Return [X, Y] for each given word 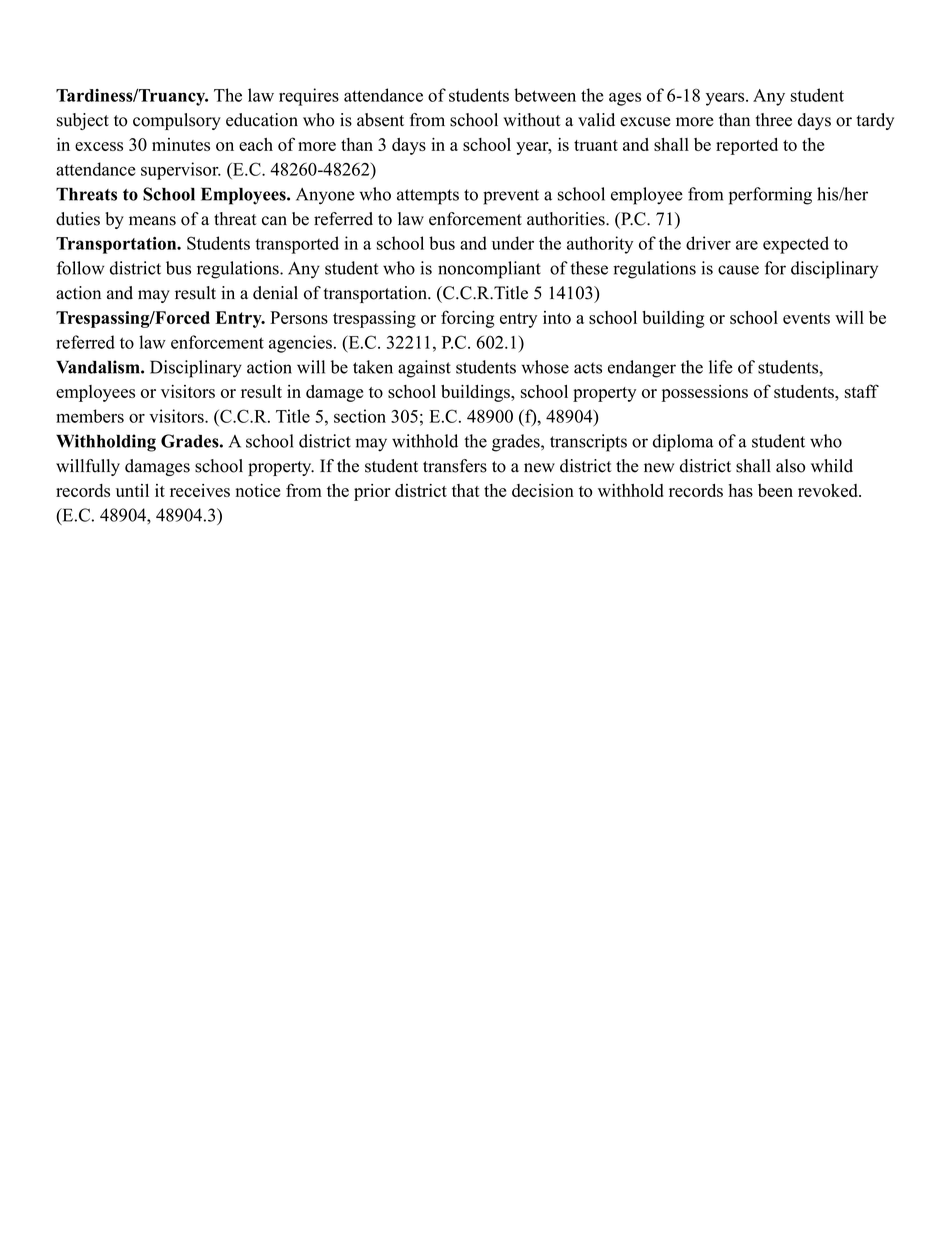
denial [275, 293]
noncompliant [489, 270]
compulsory [177, 121]
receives [200, 490]
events [806, 318]
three [774, 120]
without [532, 120]
